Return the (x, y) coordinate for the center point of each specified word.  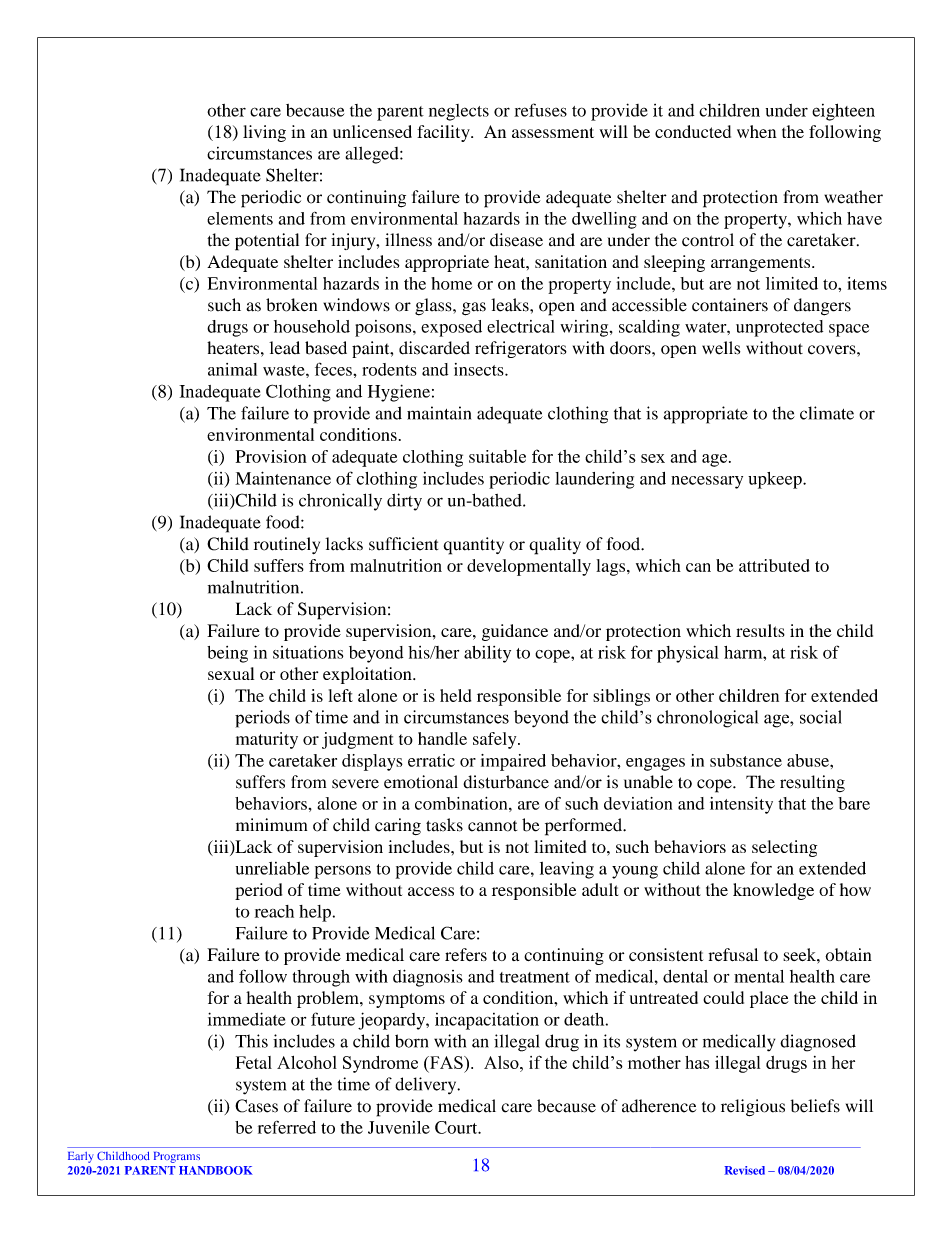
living (264, 133)
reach (274, 911)
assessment (553, 132)
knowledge (773, 891)
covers (833, 350)
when (757, 131)
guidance (515, 632)
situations (308, 652)
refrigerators (521, 349)
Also (502, 1062)
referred (287, 1127)
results (760, 630)
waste (285, 370)
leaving (567, 870)
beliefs (815, 1106)
